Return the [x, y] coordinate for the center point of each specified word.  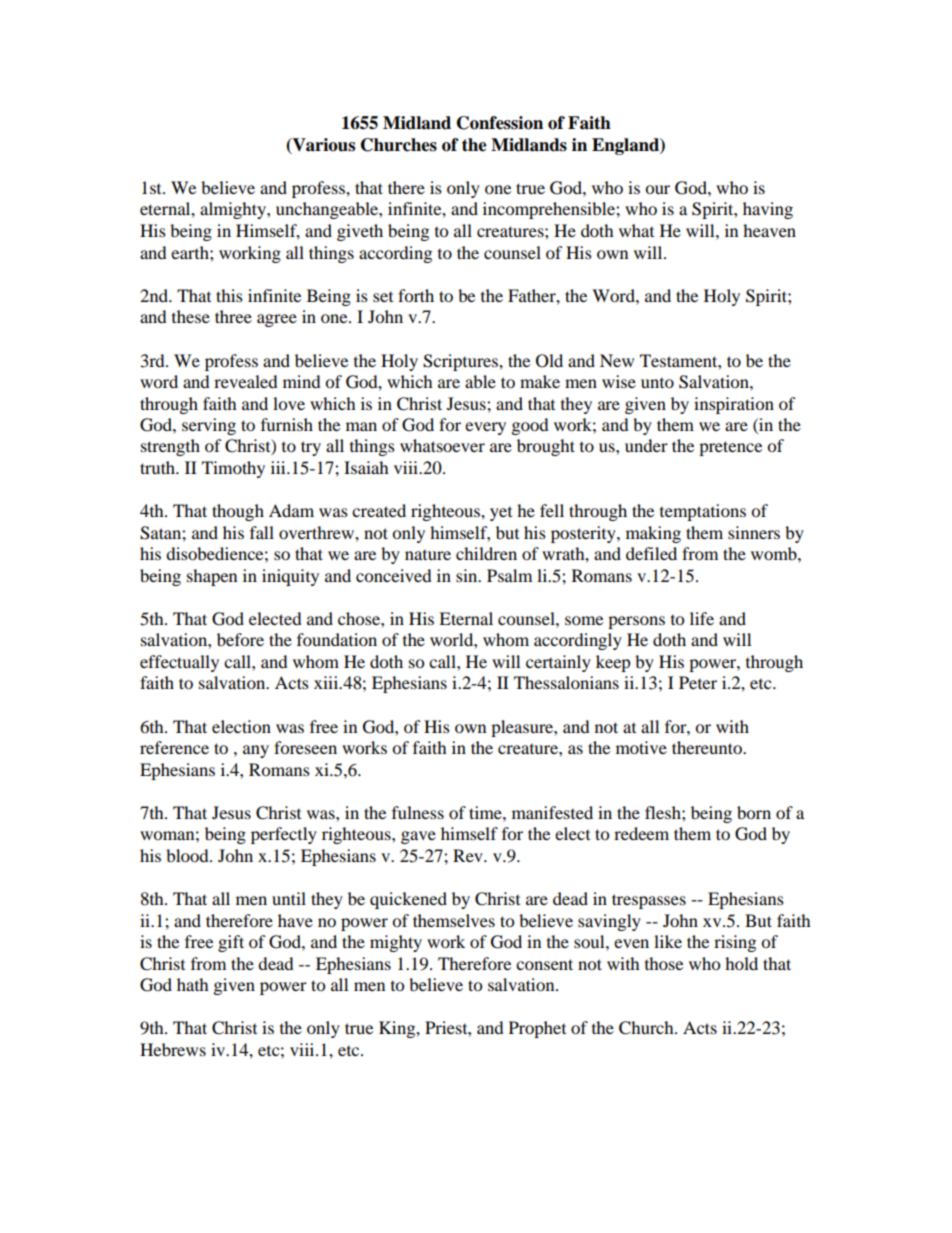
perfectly [284, 835]
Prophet [537, 1029]
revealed [246, 381]
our [657, 189]
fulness [418, 812]
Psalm [509, 575]
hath [193, 984]
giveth [360, 232]
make [540, 381]
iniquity [290, 577]
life [702, 618]
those [664, 963]
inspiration [734, 405]
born [754, 812]
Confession [500, 123]
